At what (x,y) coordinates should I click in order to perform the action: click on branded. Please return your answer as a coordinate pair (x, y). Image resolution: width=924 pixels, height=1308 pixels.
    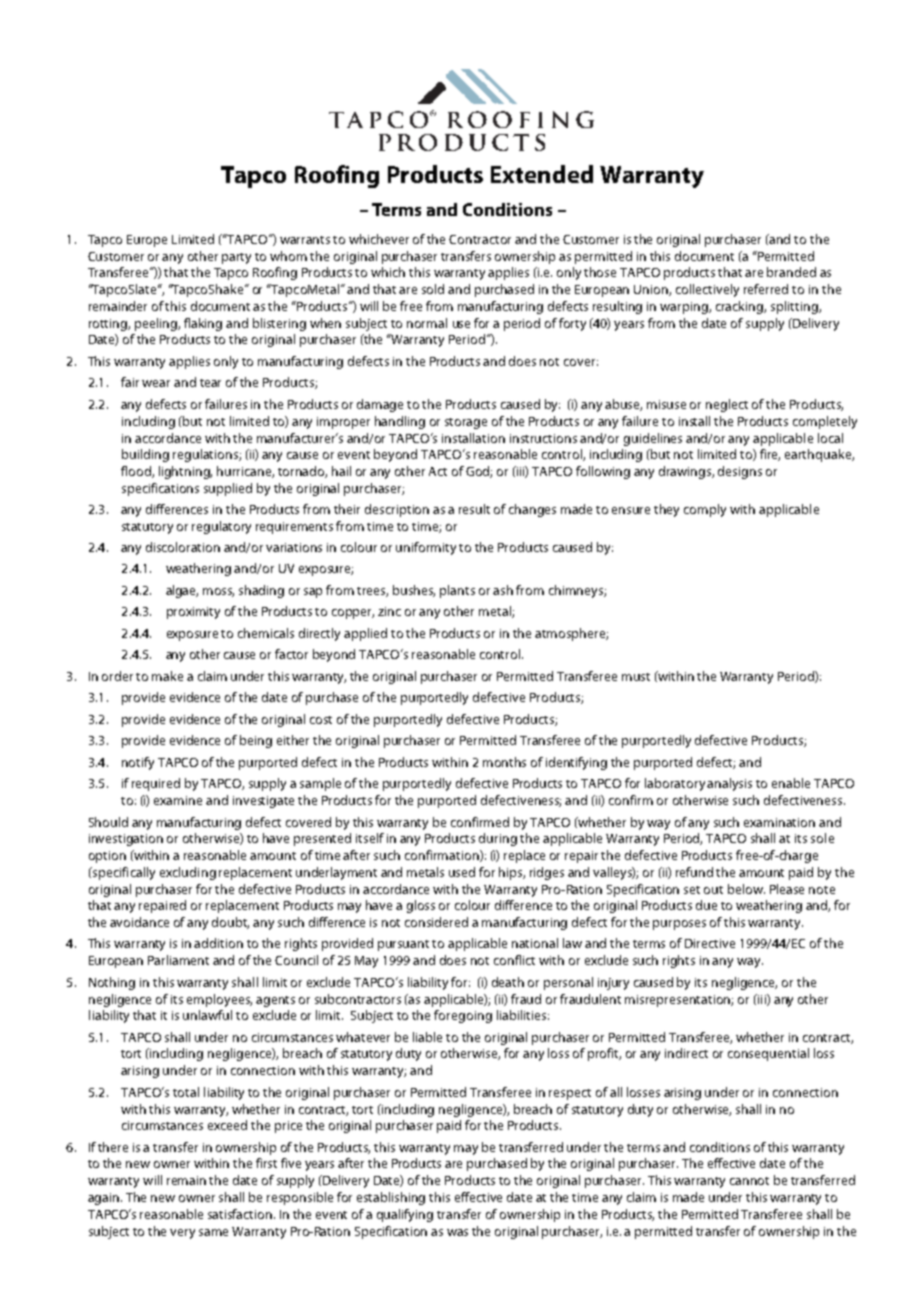
    Looking at the image, I should click on (791, 272).
